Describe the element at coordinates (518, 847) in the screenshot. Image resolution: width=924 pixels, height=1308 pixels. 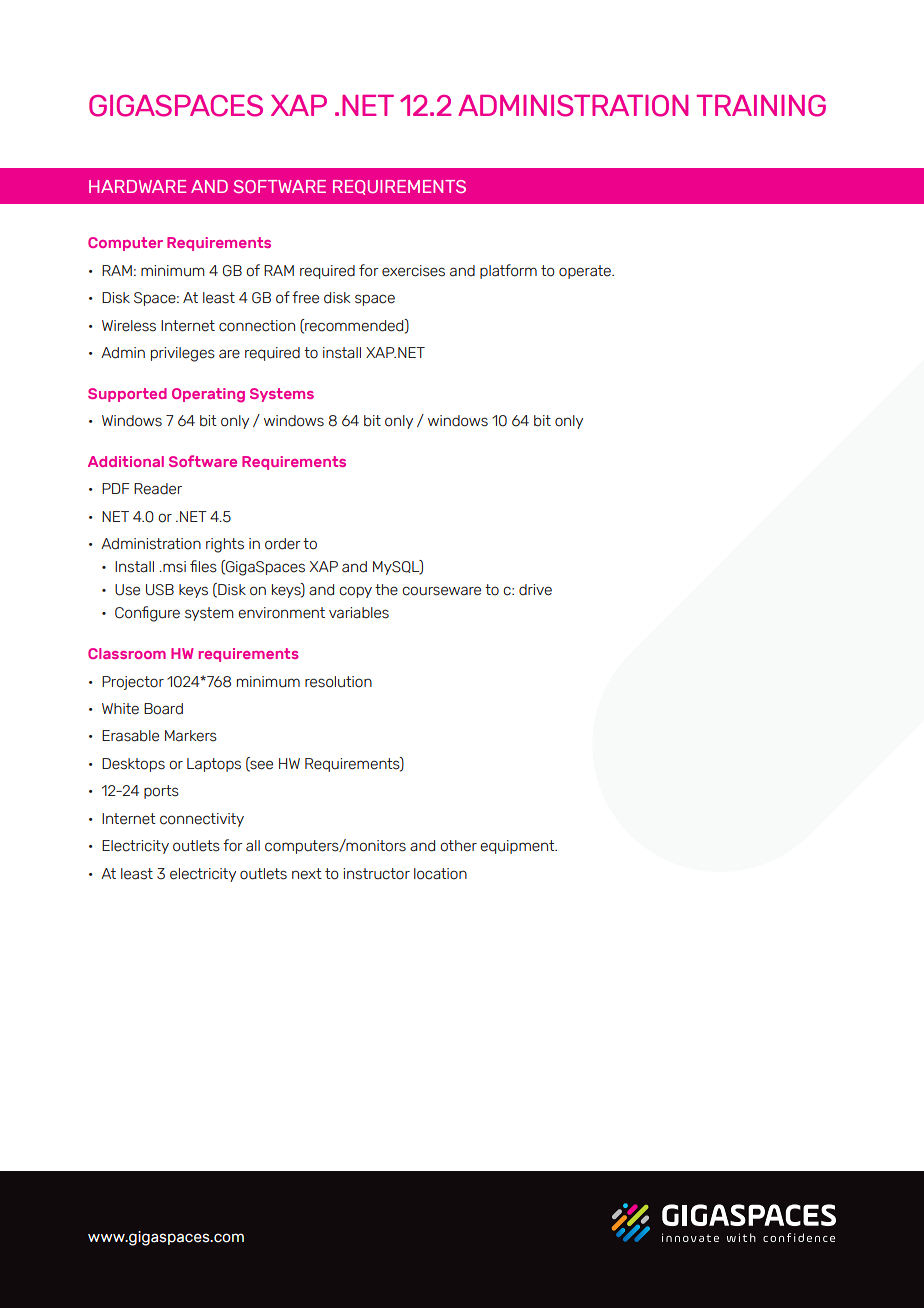
I see `equipment` at that location.
